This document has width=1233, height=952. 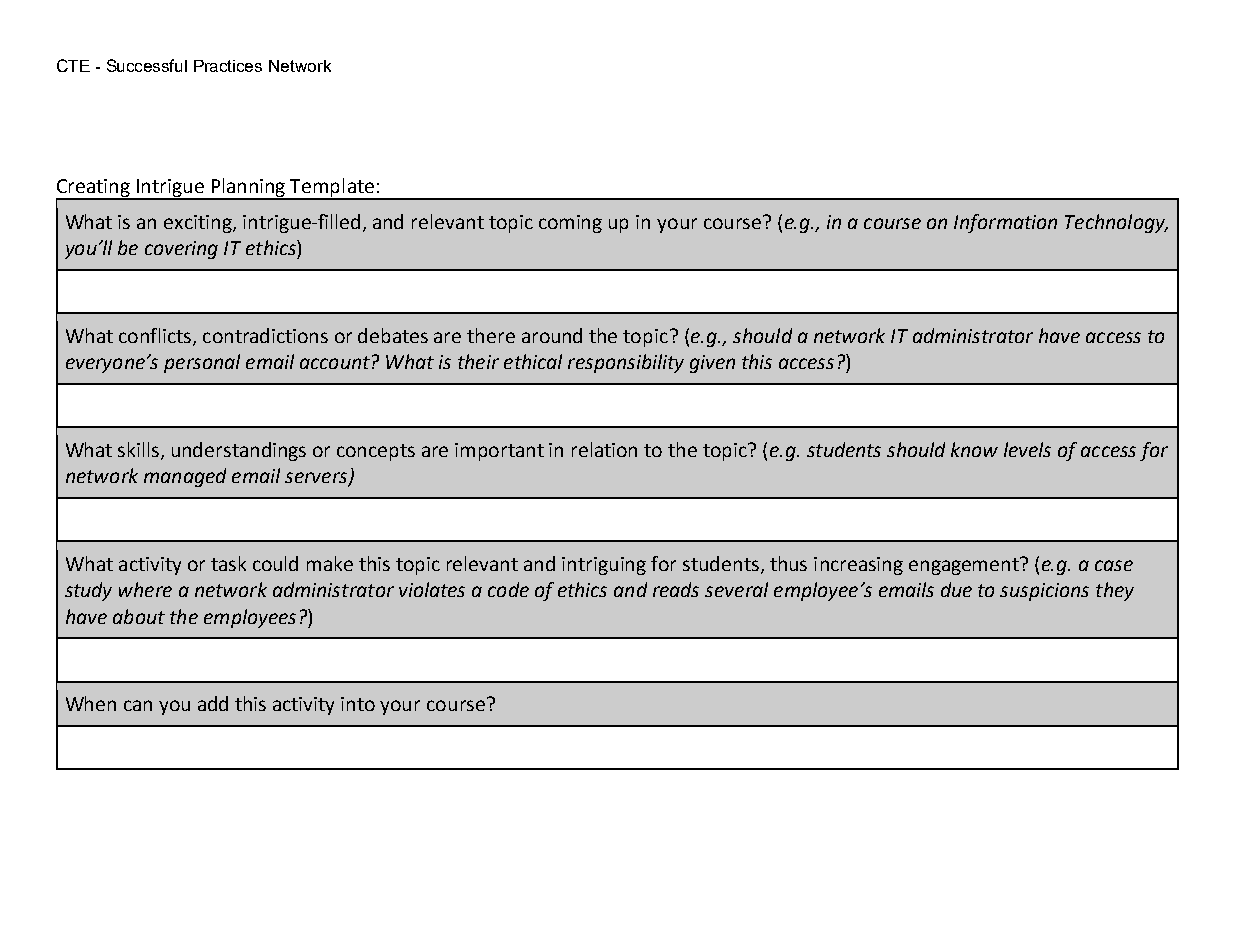 What do you see at coordinates (228, 66) in the document?
I see `Practices` at bounding box center [228, 66].
